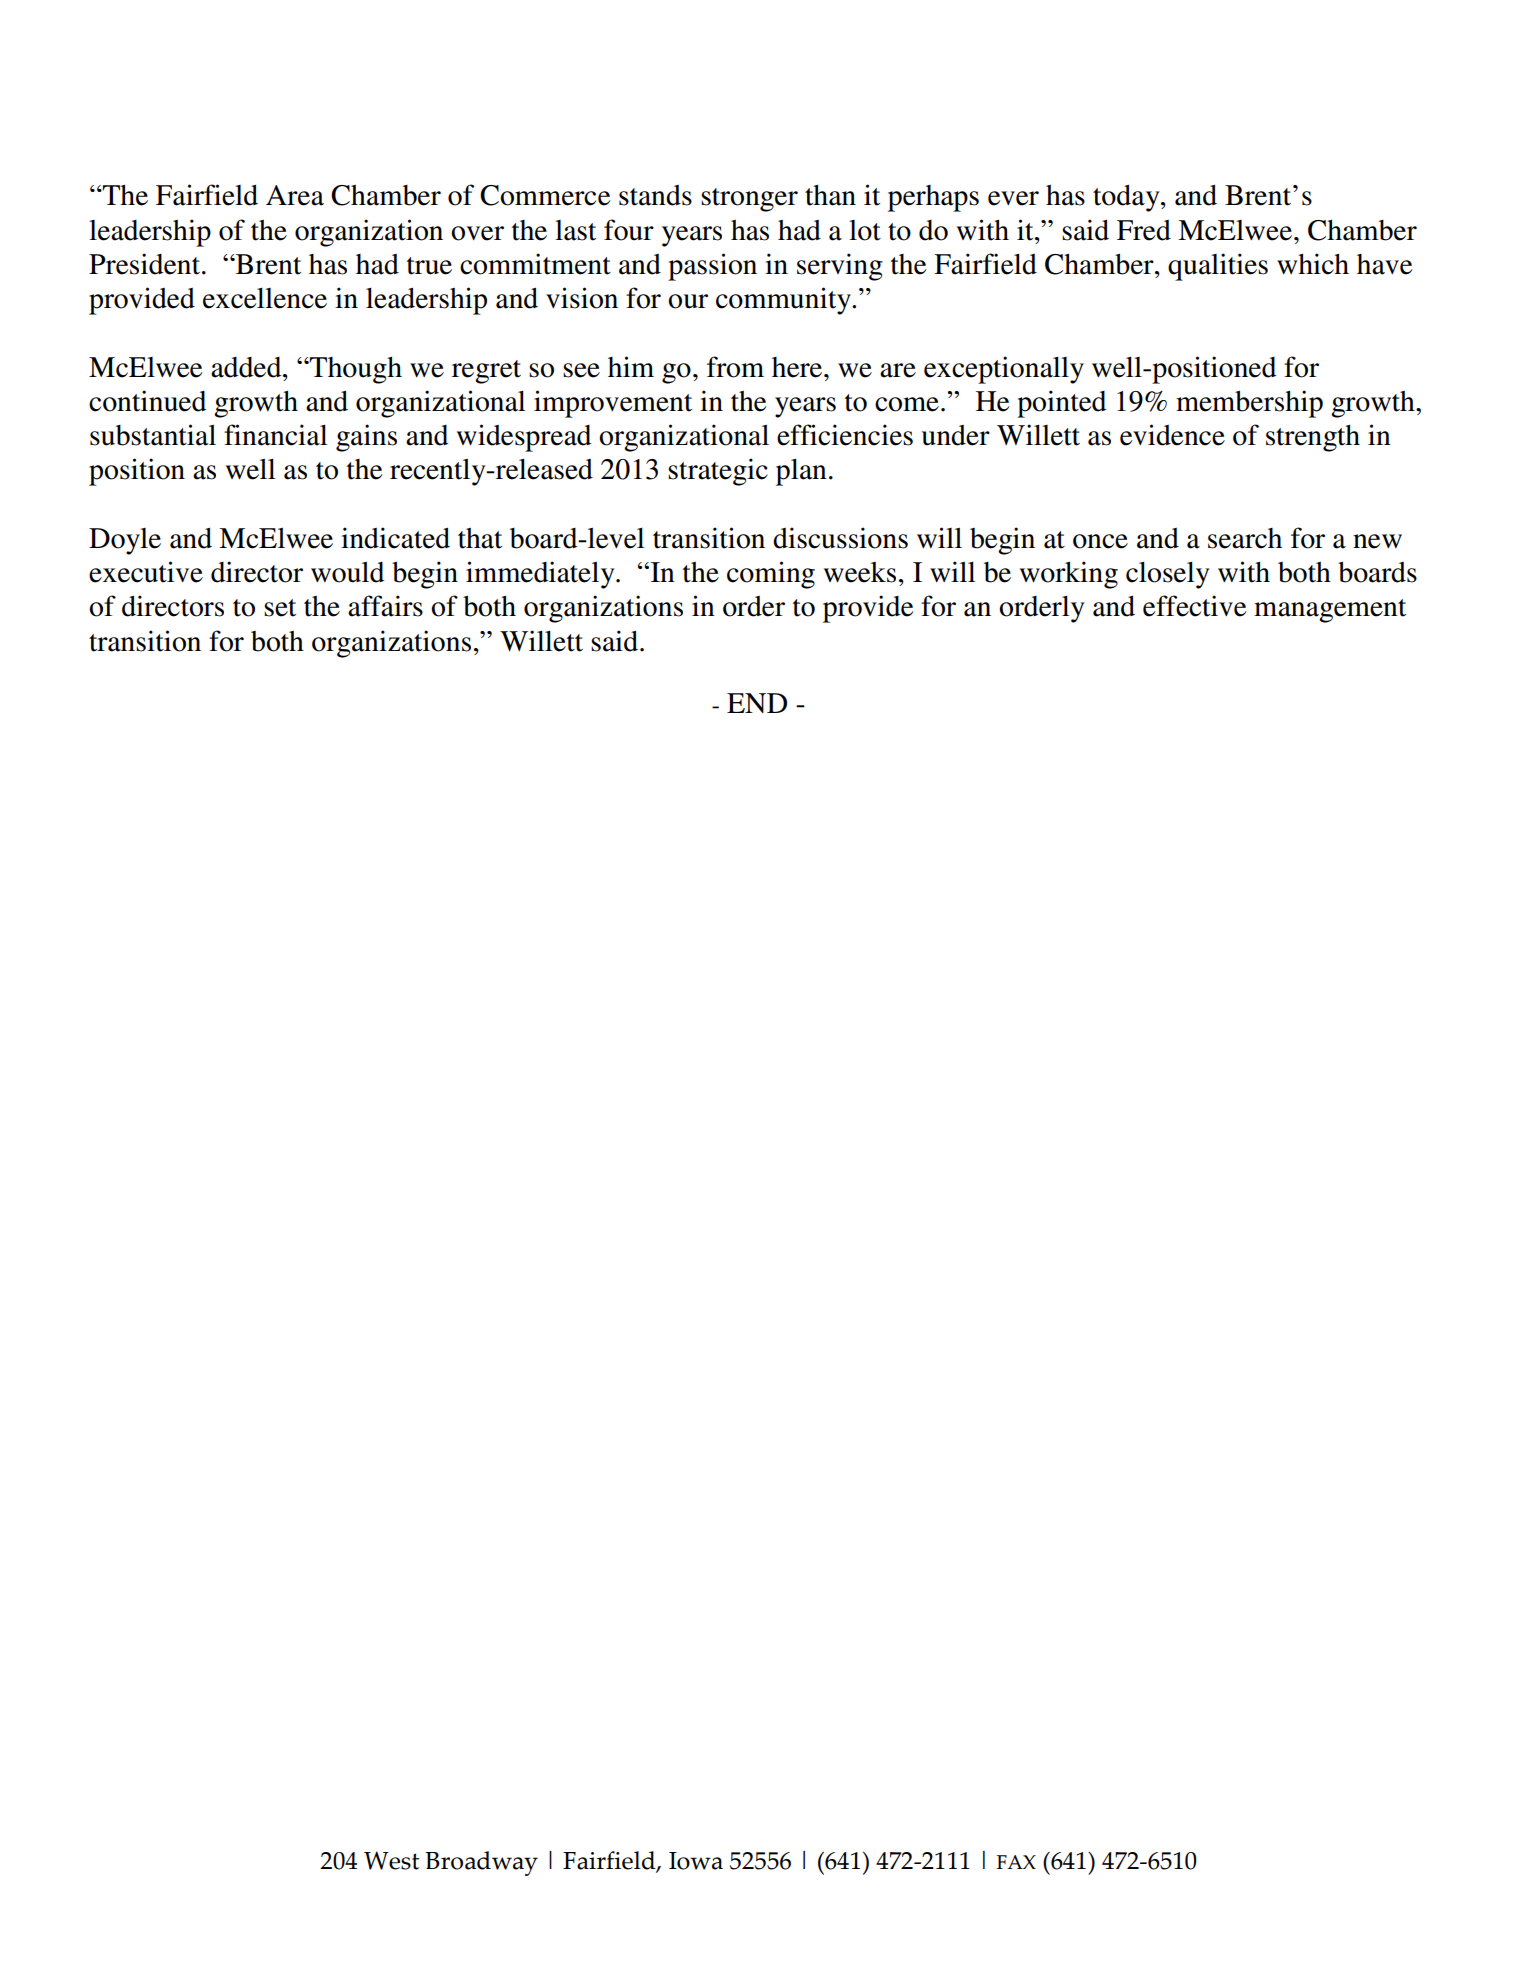 This screenshot has height=1965, width=1518. I want to click on END, so click(757, 703).
